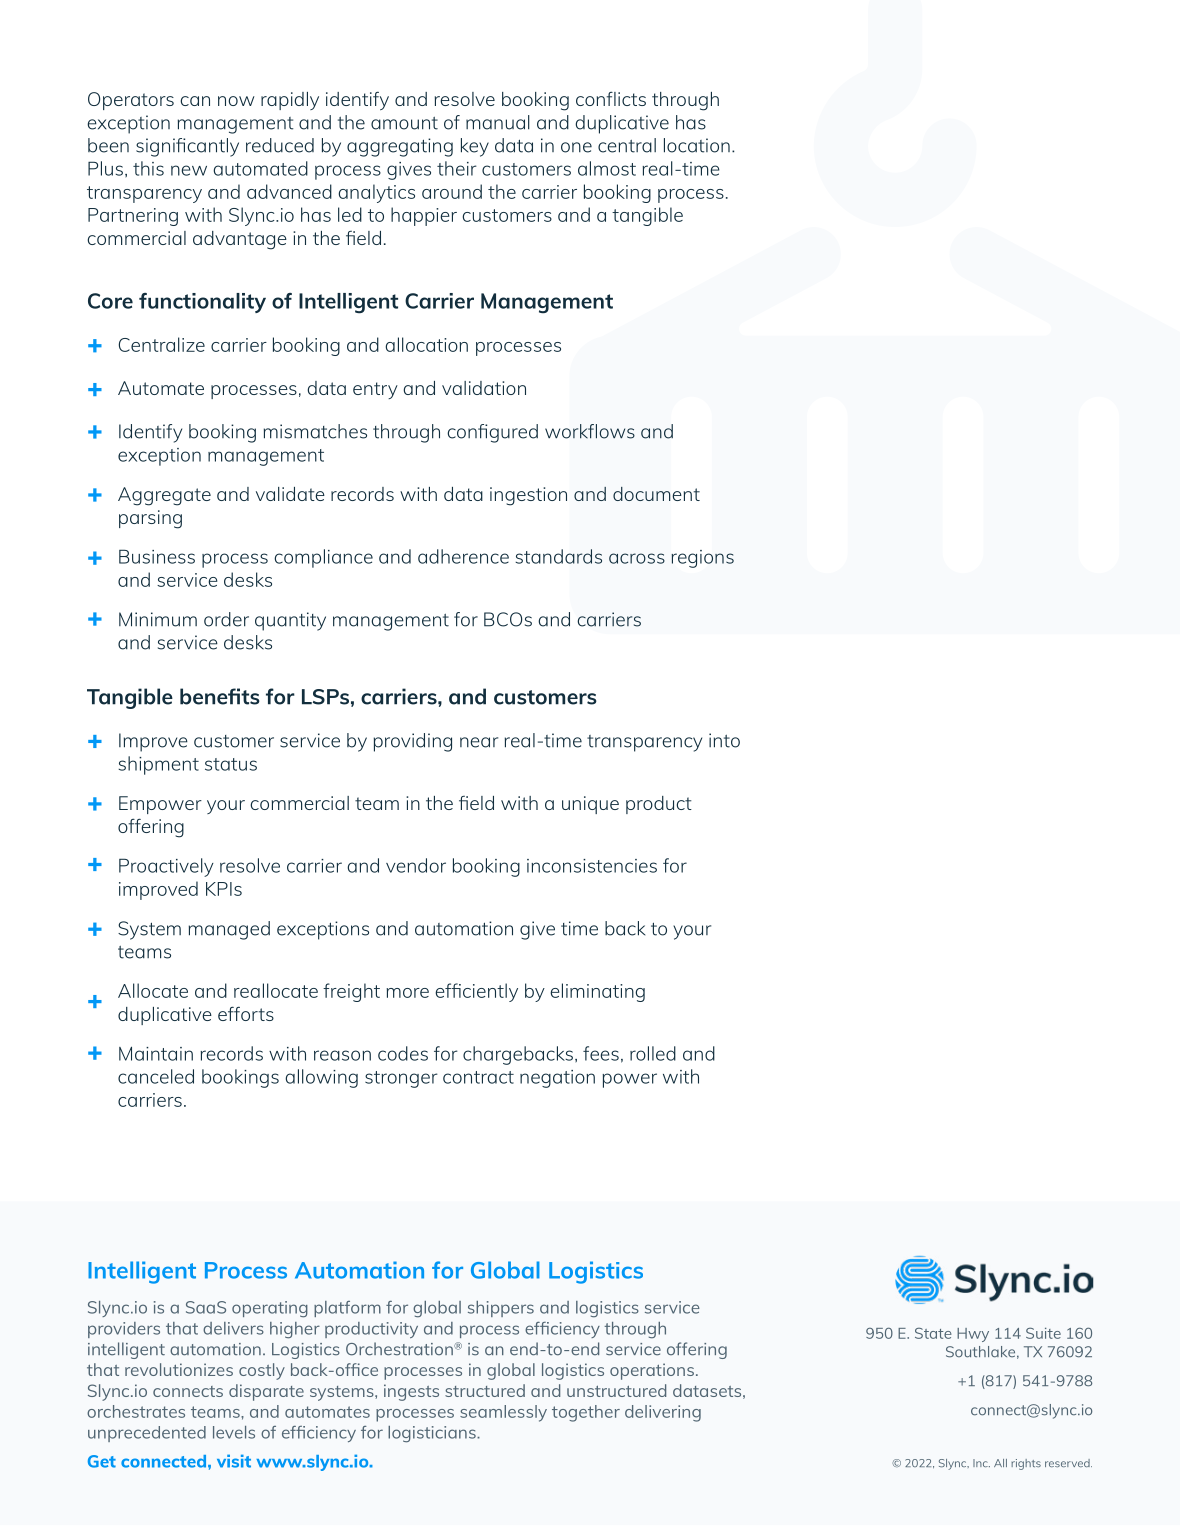 The height and width of the screenshot is (1527, 1180). I want to click on conflicts, so click(611, 99).
